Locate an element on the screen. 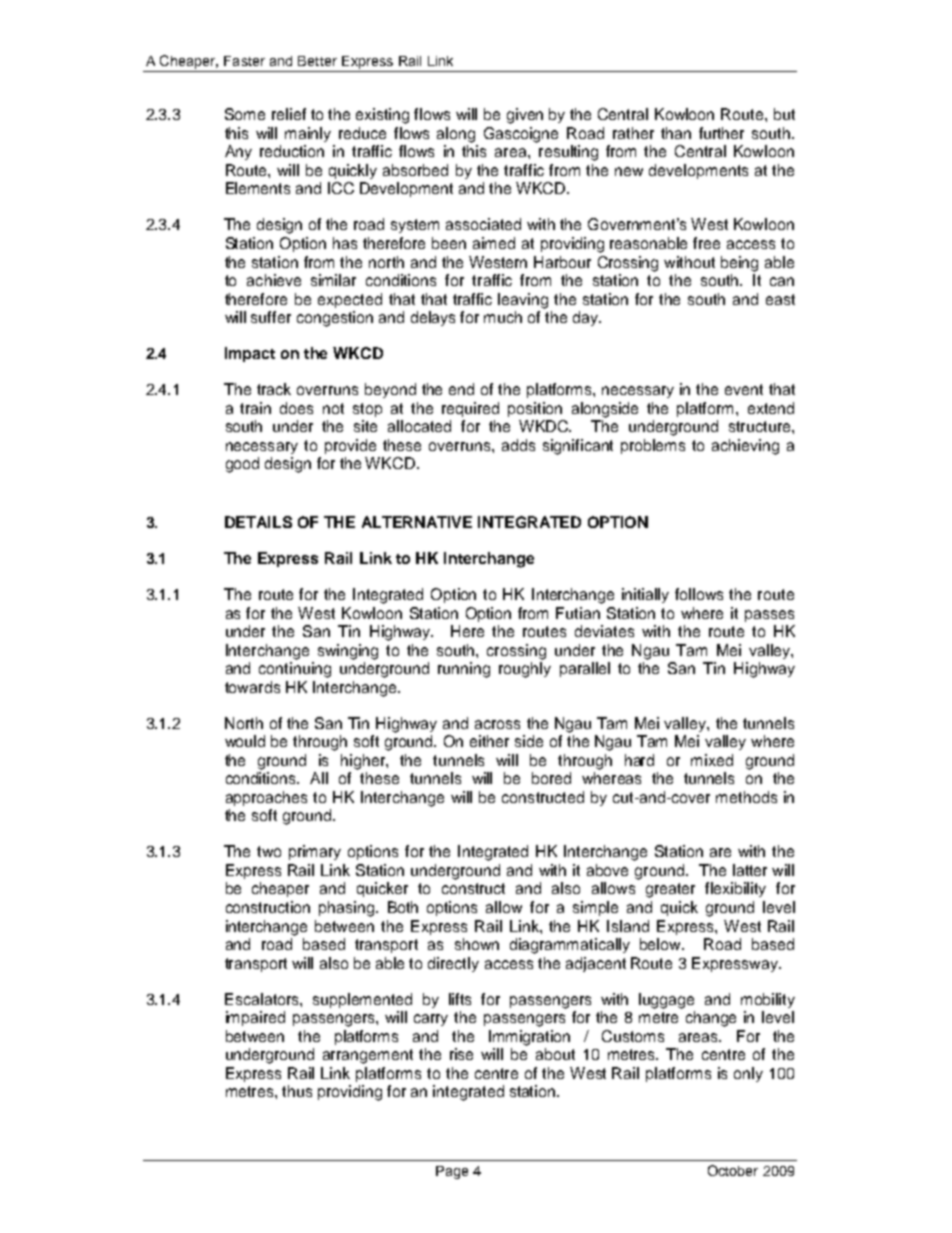 This screenshot has height=1233, width=952. Page is located at coordinates (452, 1172).
